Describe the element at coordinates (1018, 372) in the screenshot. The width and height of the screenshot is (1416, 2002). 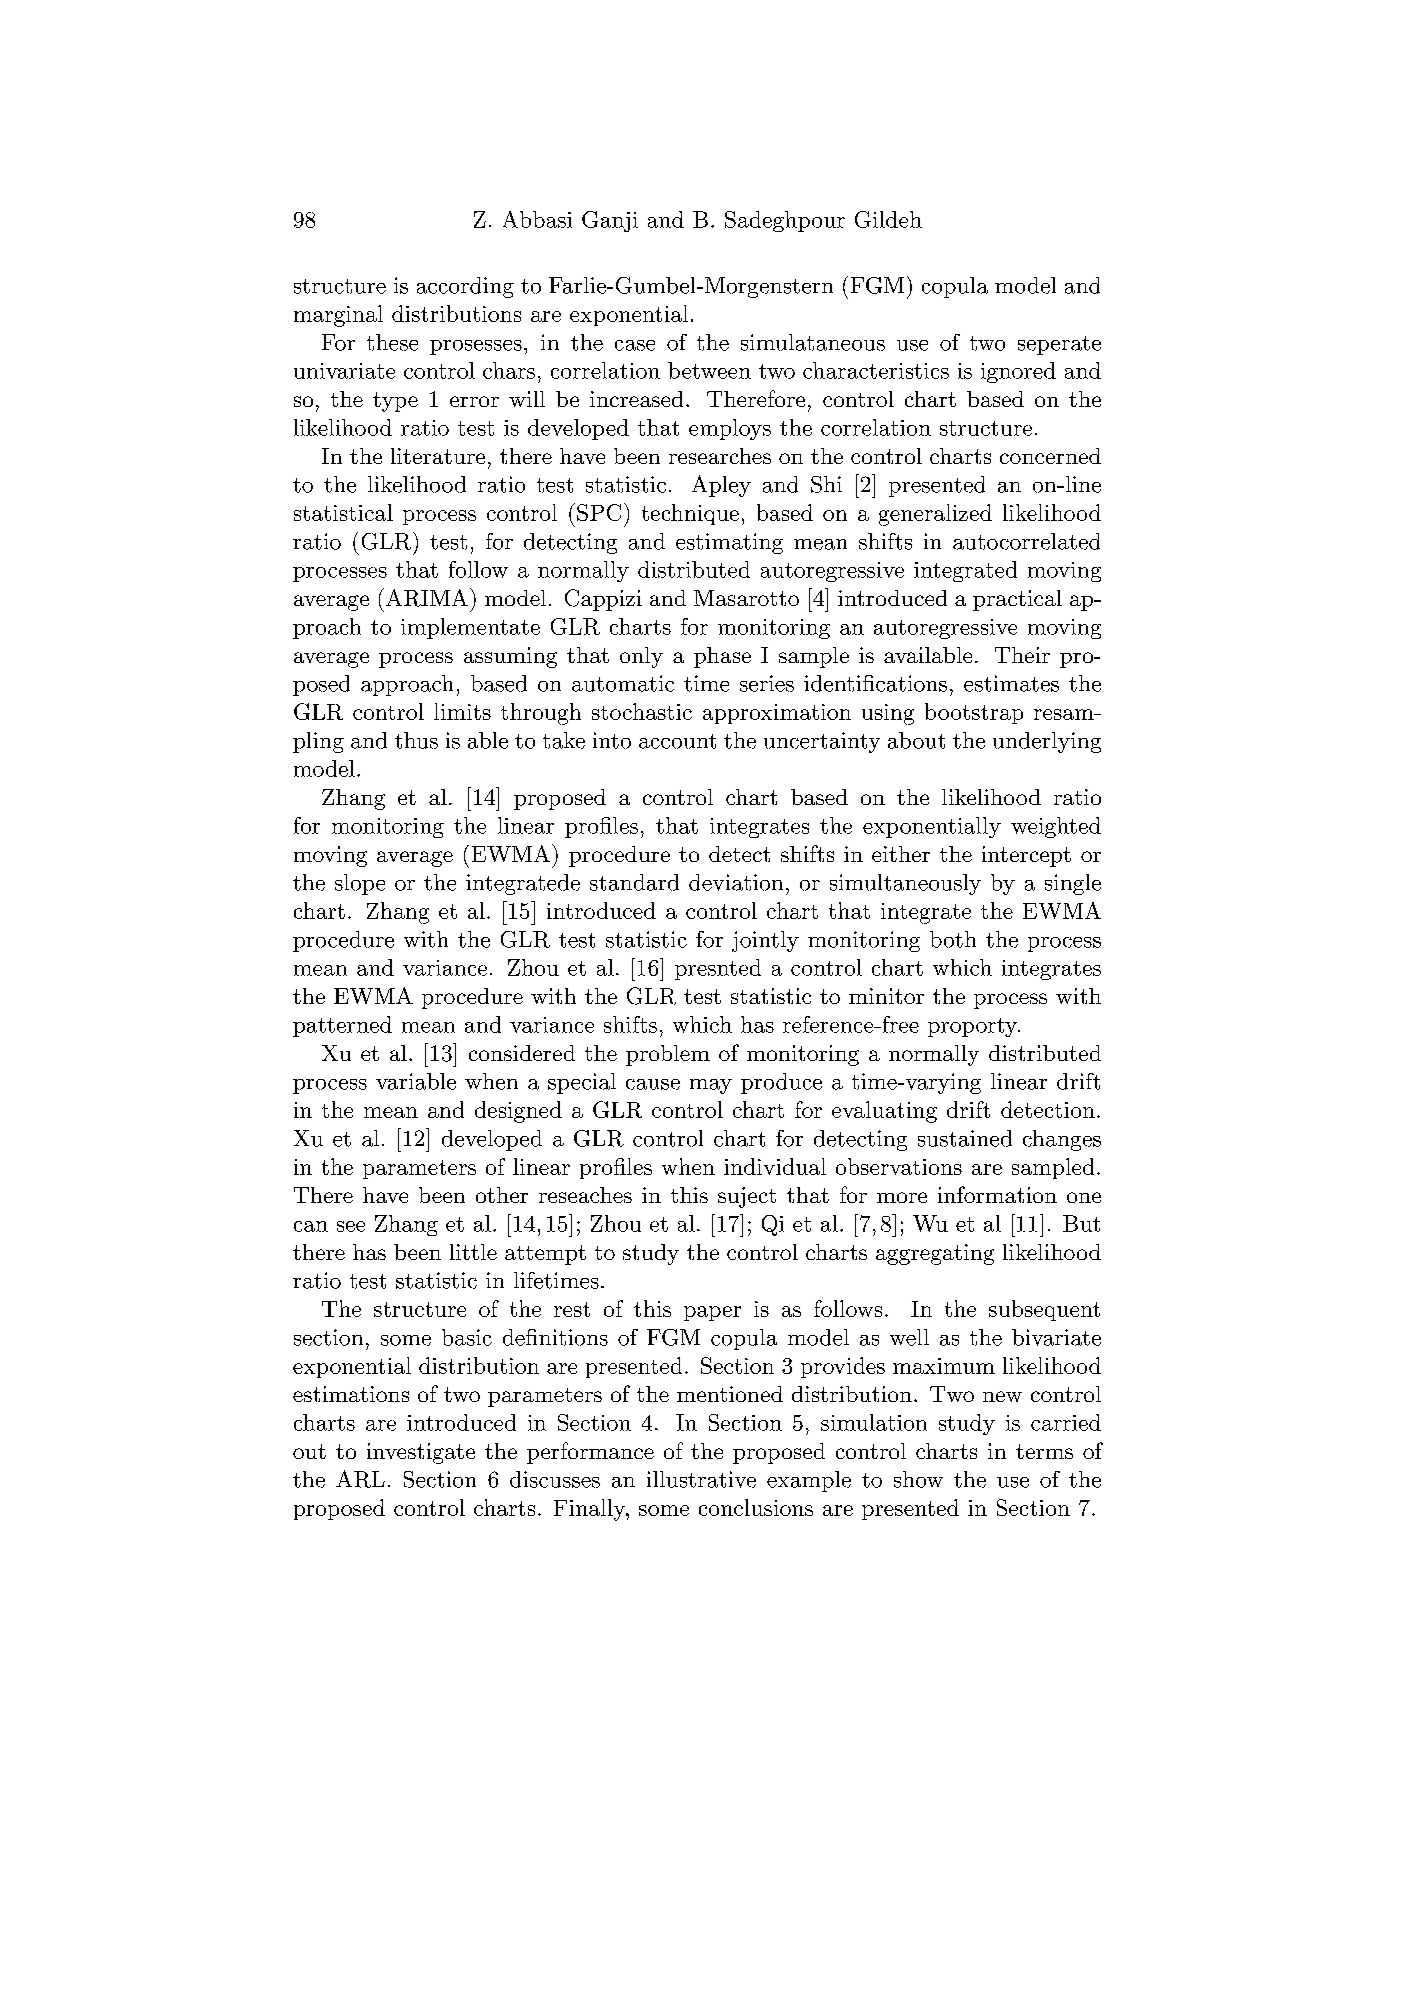
I see `ignored` at that location.
